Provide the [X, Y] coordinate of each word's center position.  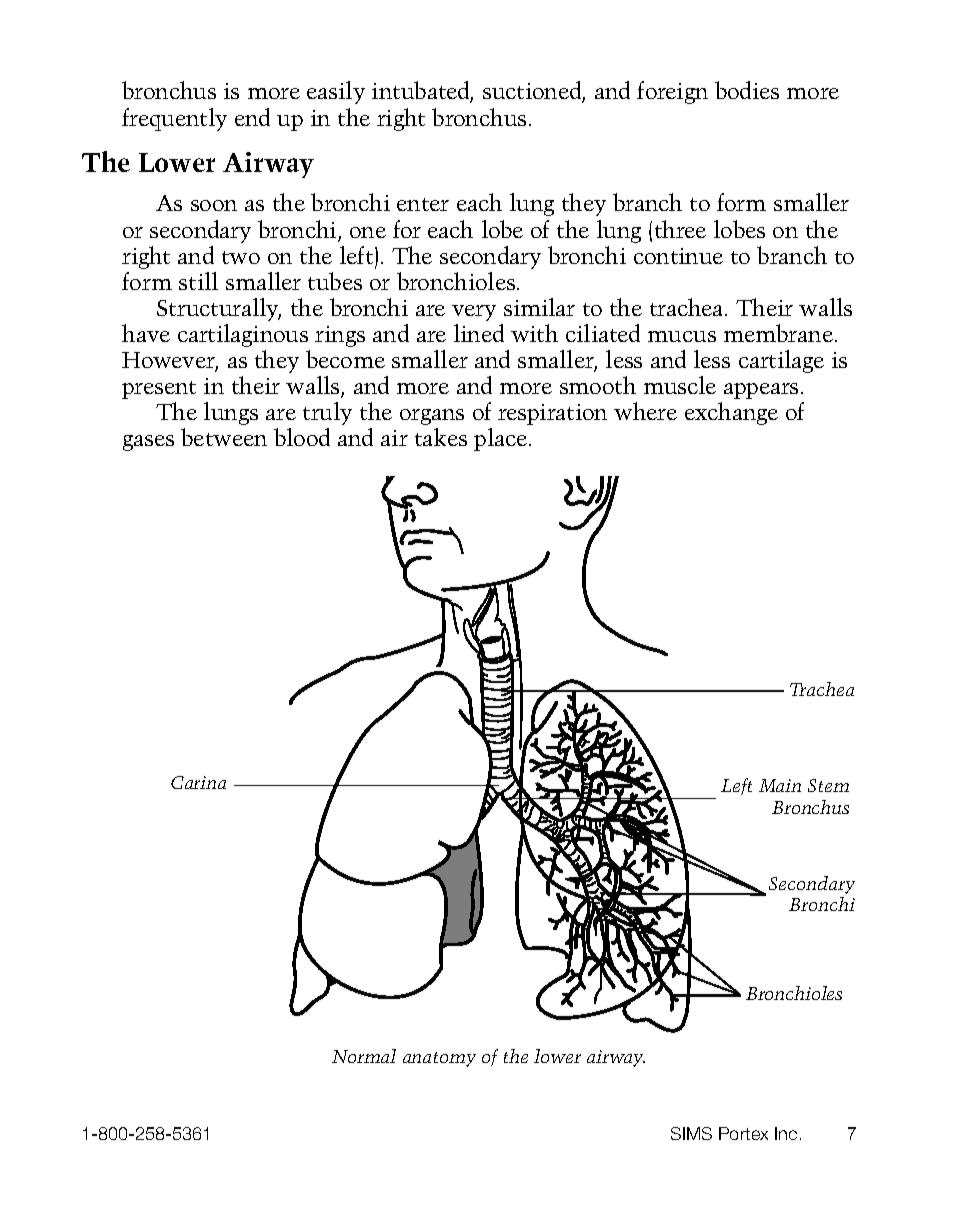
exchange [731, 413]
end [252, 117]
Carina [198, 782]
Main [780, 785]
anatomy [439, 1059]
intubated [422, 91]
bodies [747, 90]
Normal [364, 1056]
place [502, 439]
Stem [828, 785]
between [224, 437]
